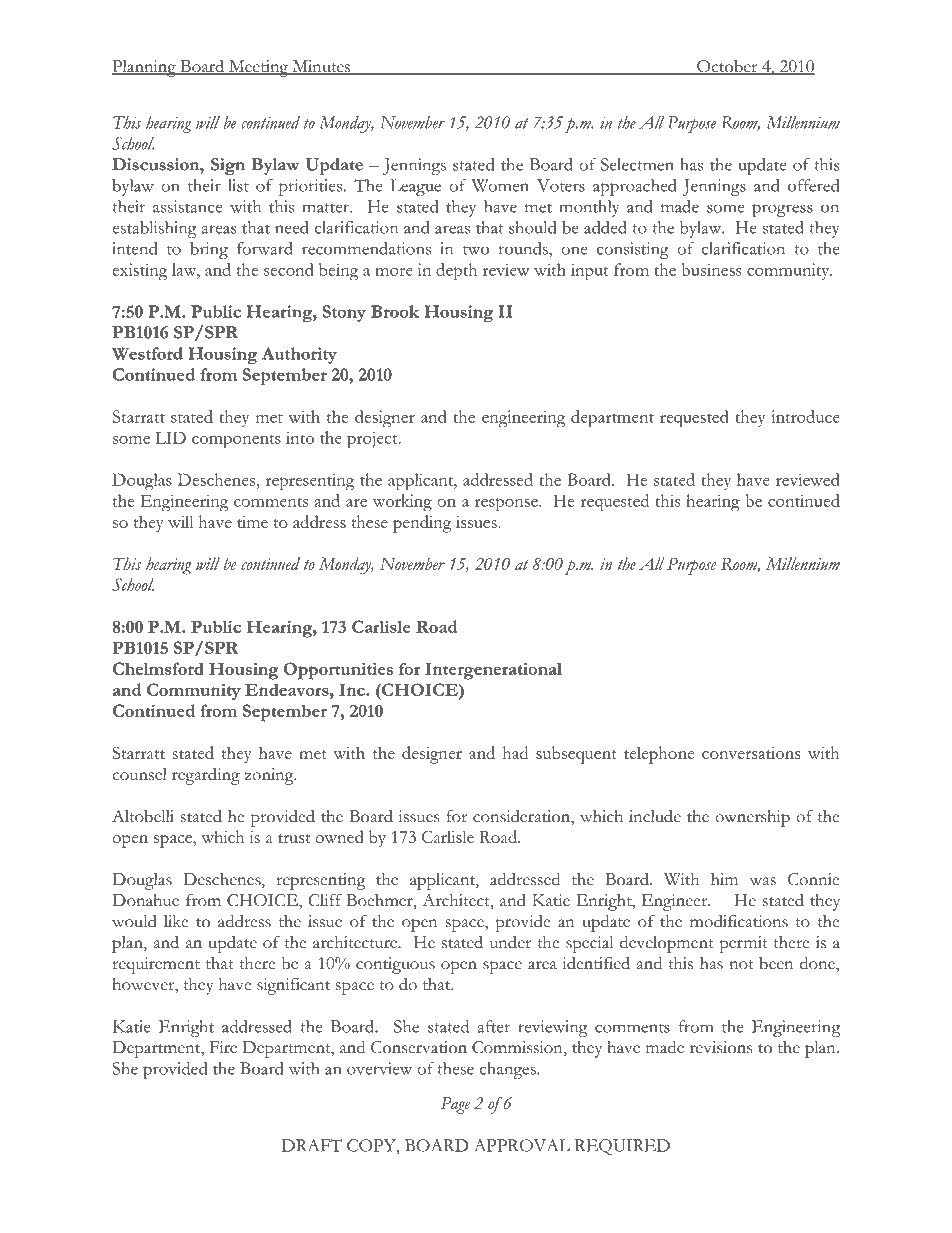  I want to click on revisions, so click(721, 1047).
